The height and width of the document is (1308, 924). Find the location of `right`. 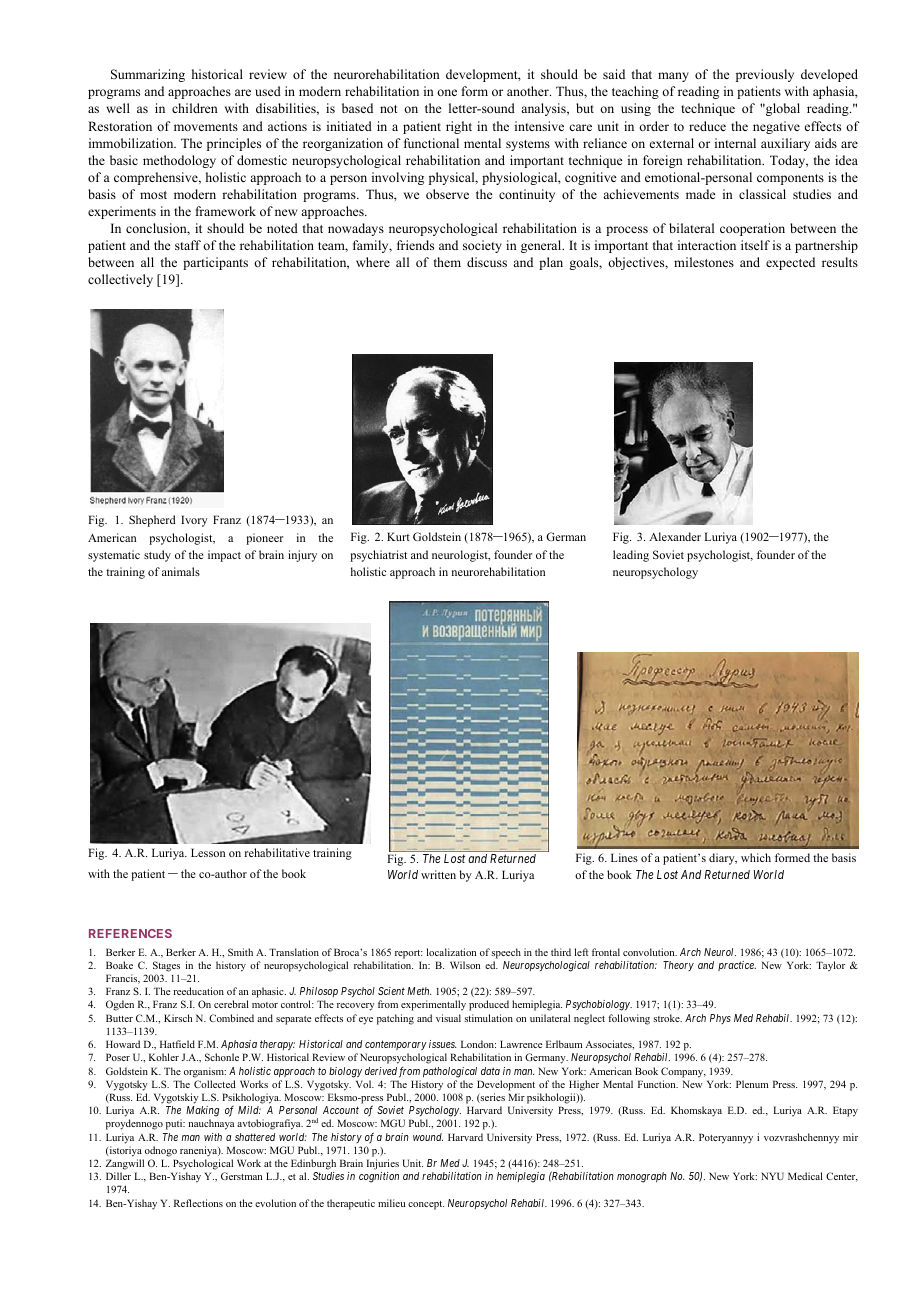

right is located at coordinates (459, 127).
